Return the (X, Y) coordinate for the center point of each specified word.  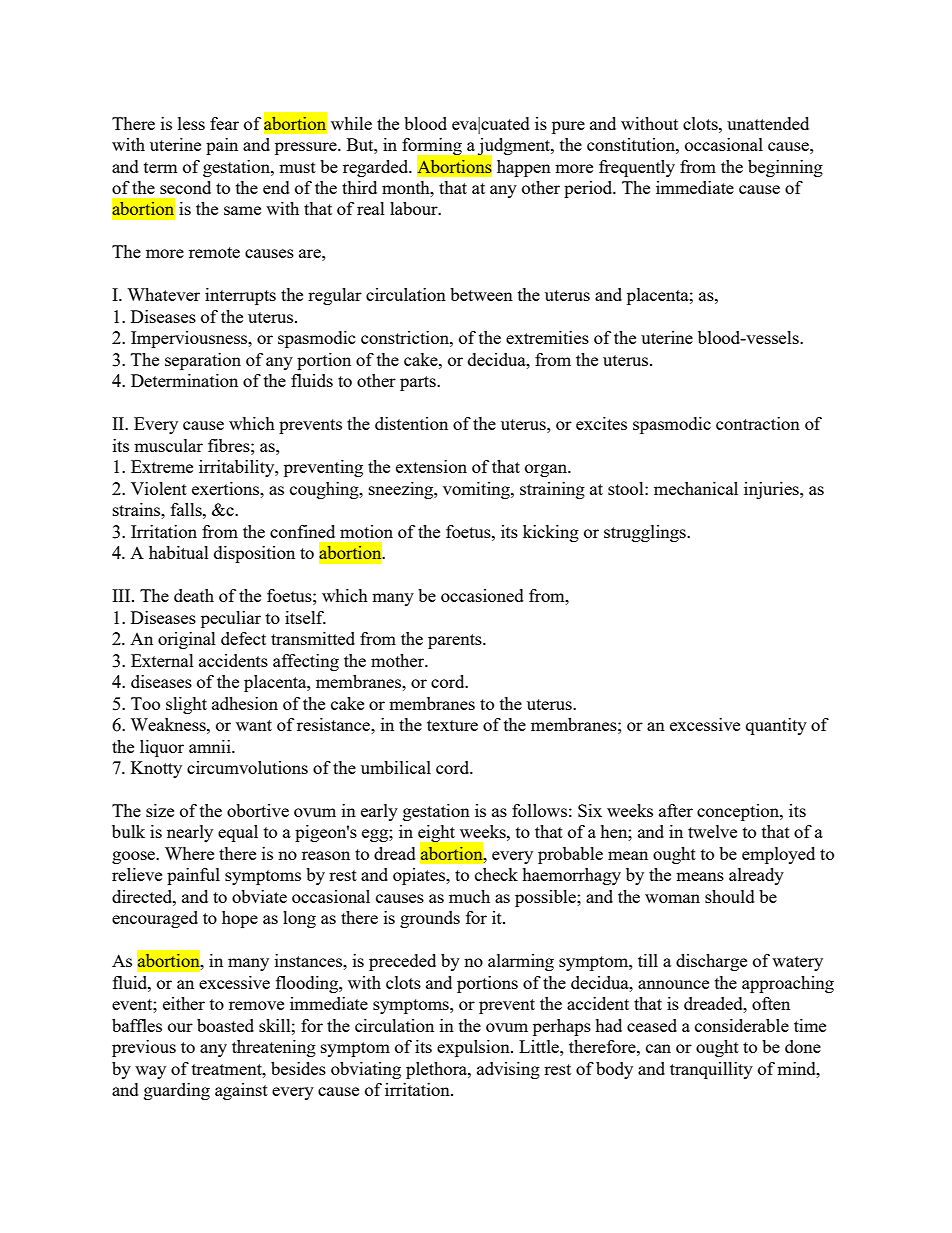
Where (189, 853)
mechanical (696, 488)
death (194, 595)
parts (419, 383)
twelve (712, 831)
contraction (758, 423)
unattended (768, 123)
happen (524, 168)
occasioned (482, 595)
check (496, 874)
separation (203, 361)
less (191, 123)
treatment (228, 1069)
